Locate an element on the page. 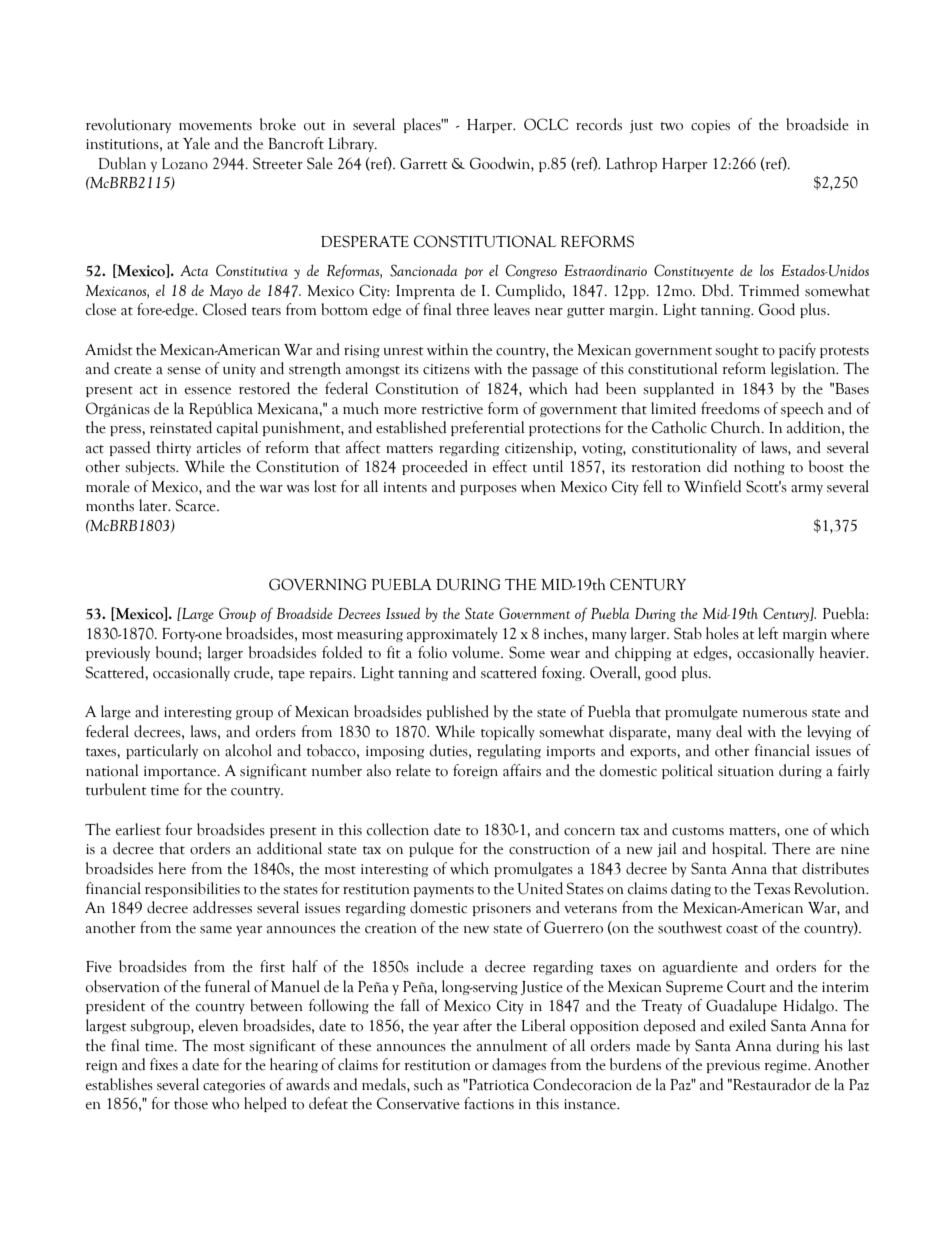  fixes is located at coordinates (164, 1064).
